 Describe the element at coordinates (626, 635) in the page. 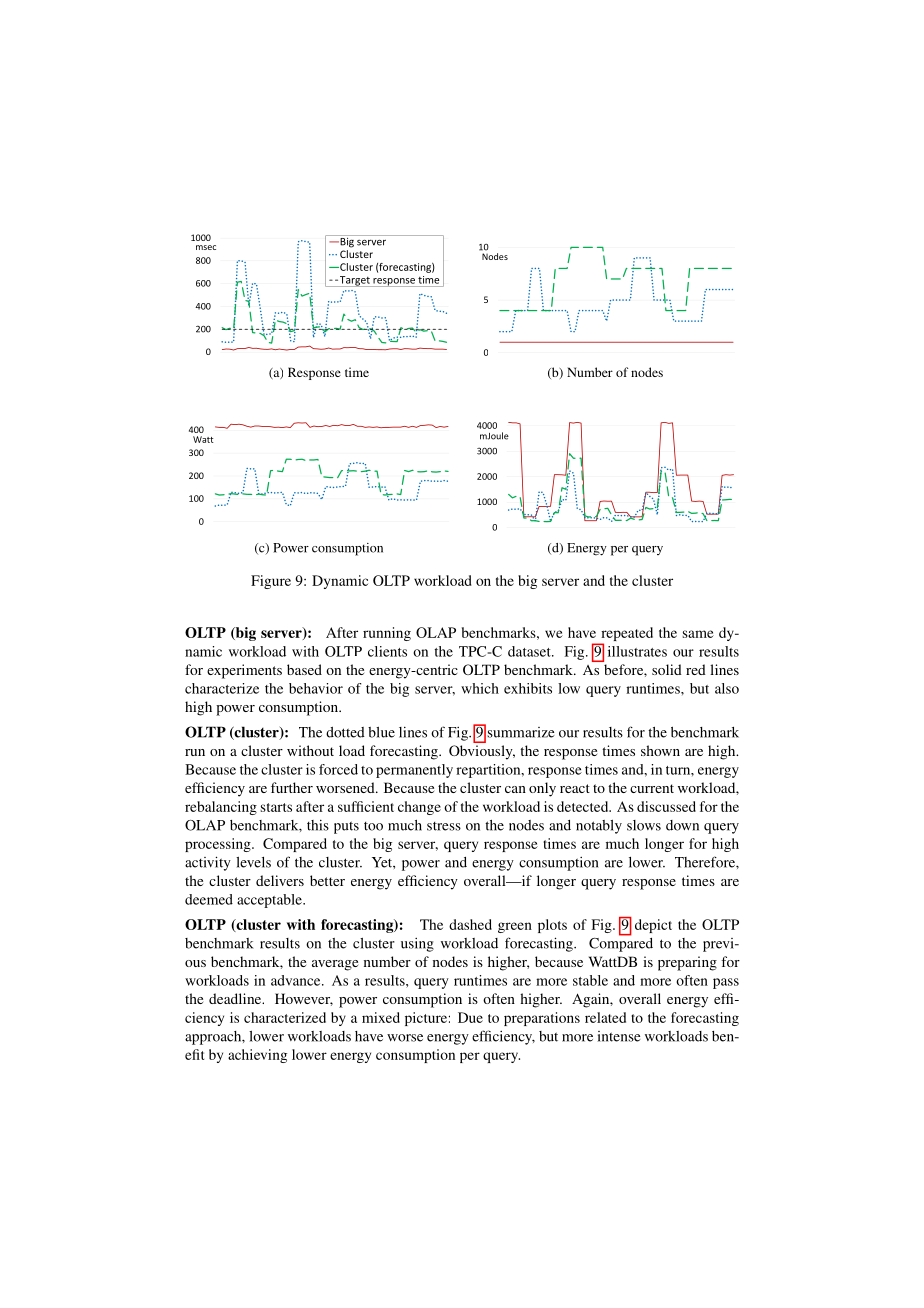

I see `repeated` at that location.
